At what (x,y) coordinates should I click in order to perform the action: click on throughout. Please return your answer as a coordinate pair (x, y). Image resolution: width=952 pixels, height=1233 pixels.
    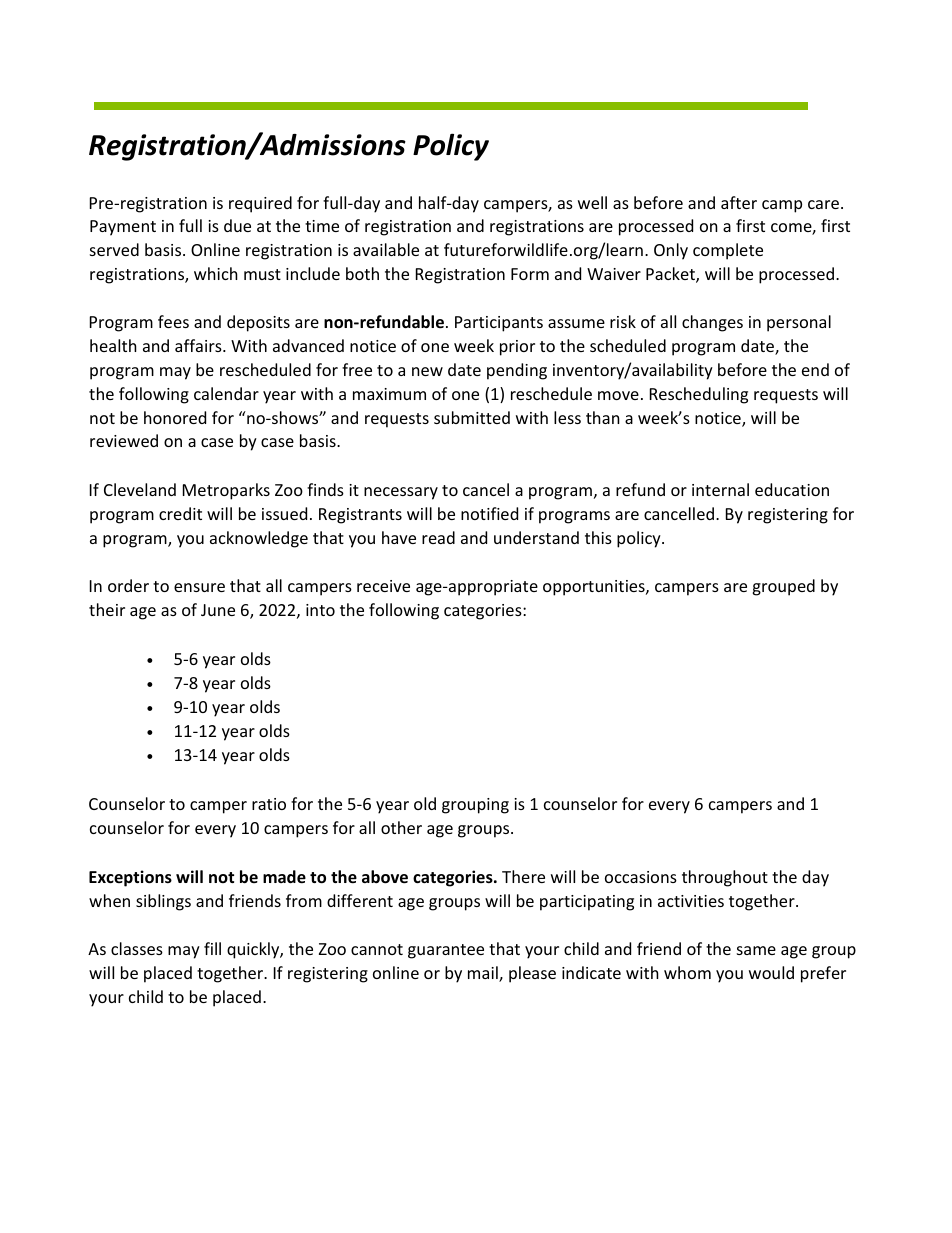
    Looking at the image, I should click on (725, 878).
